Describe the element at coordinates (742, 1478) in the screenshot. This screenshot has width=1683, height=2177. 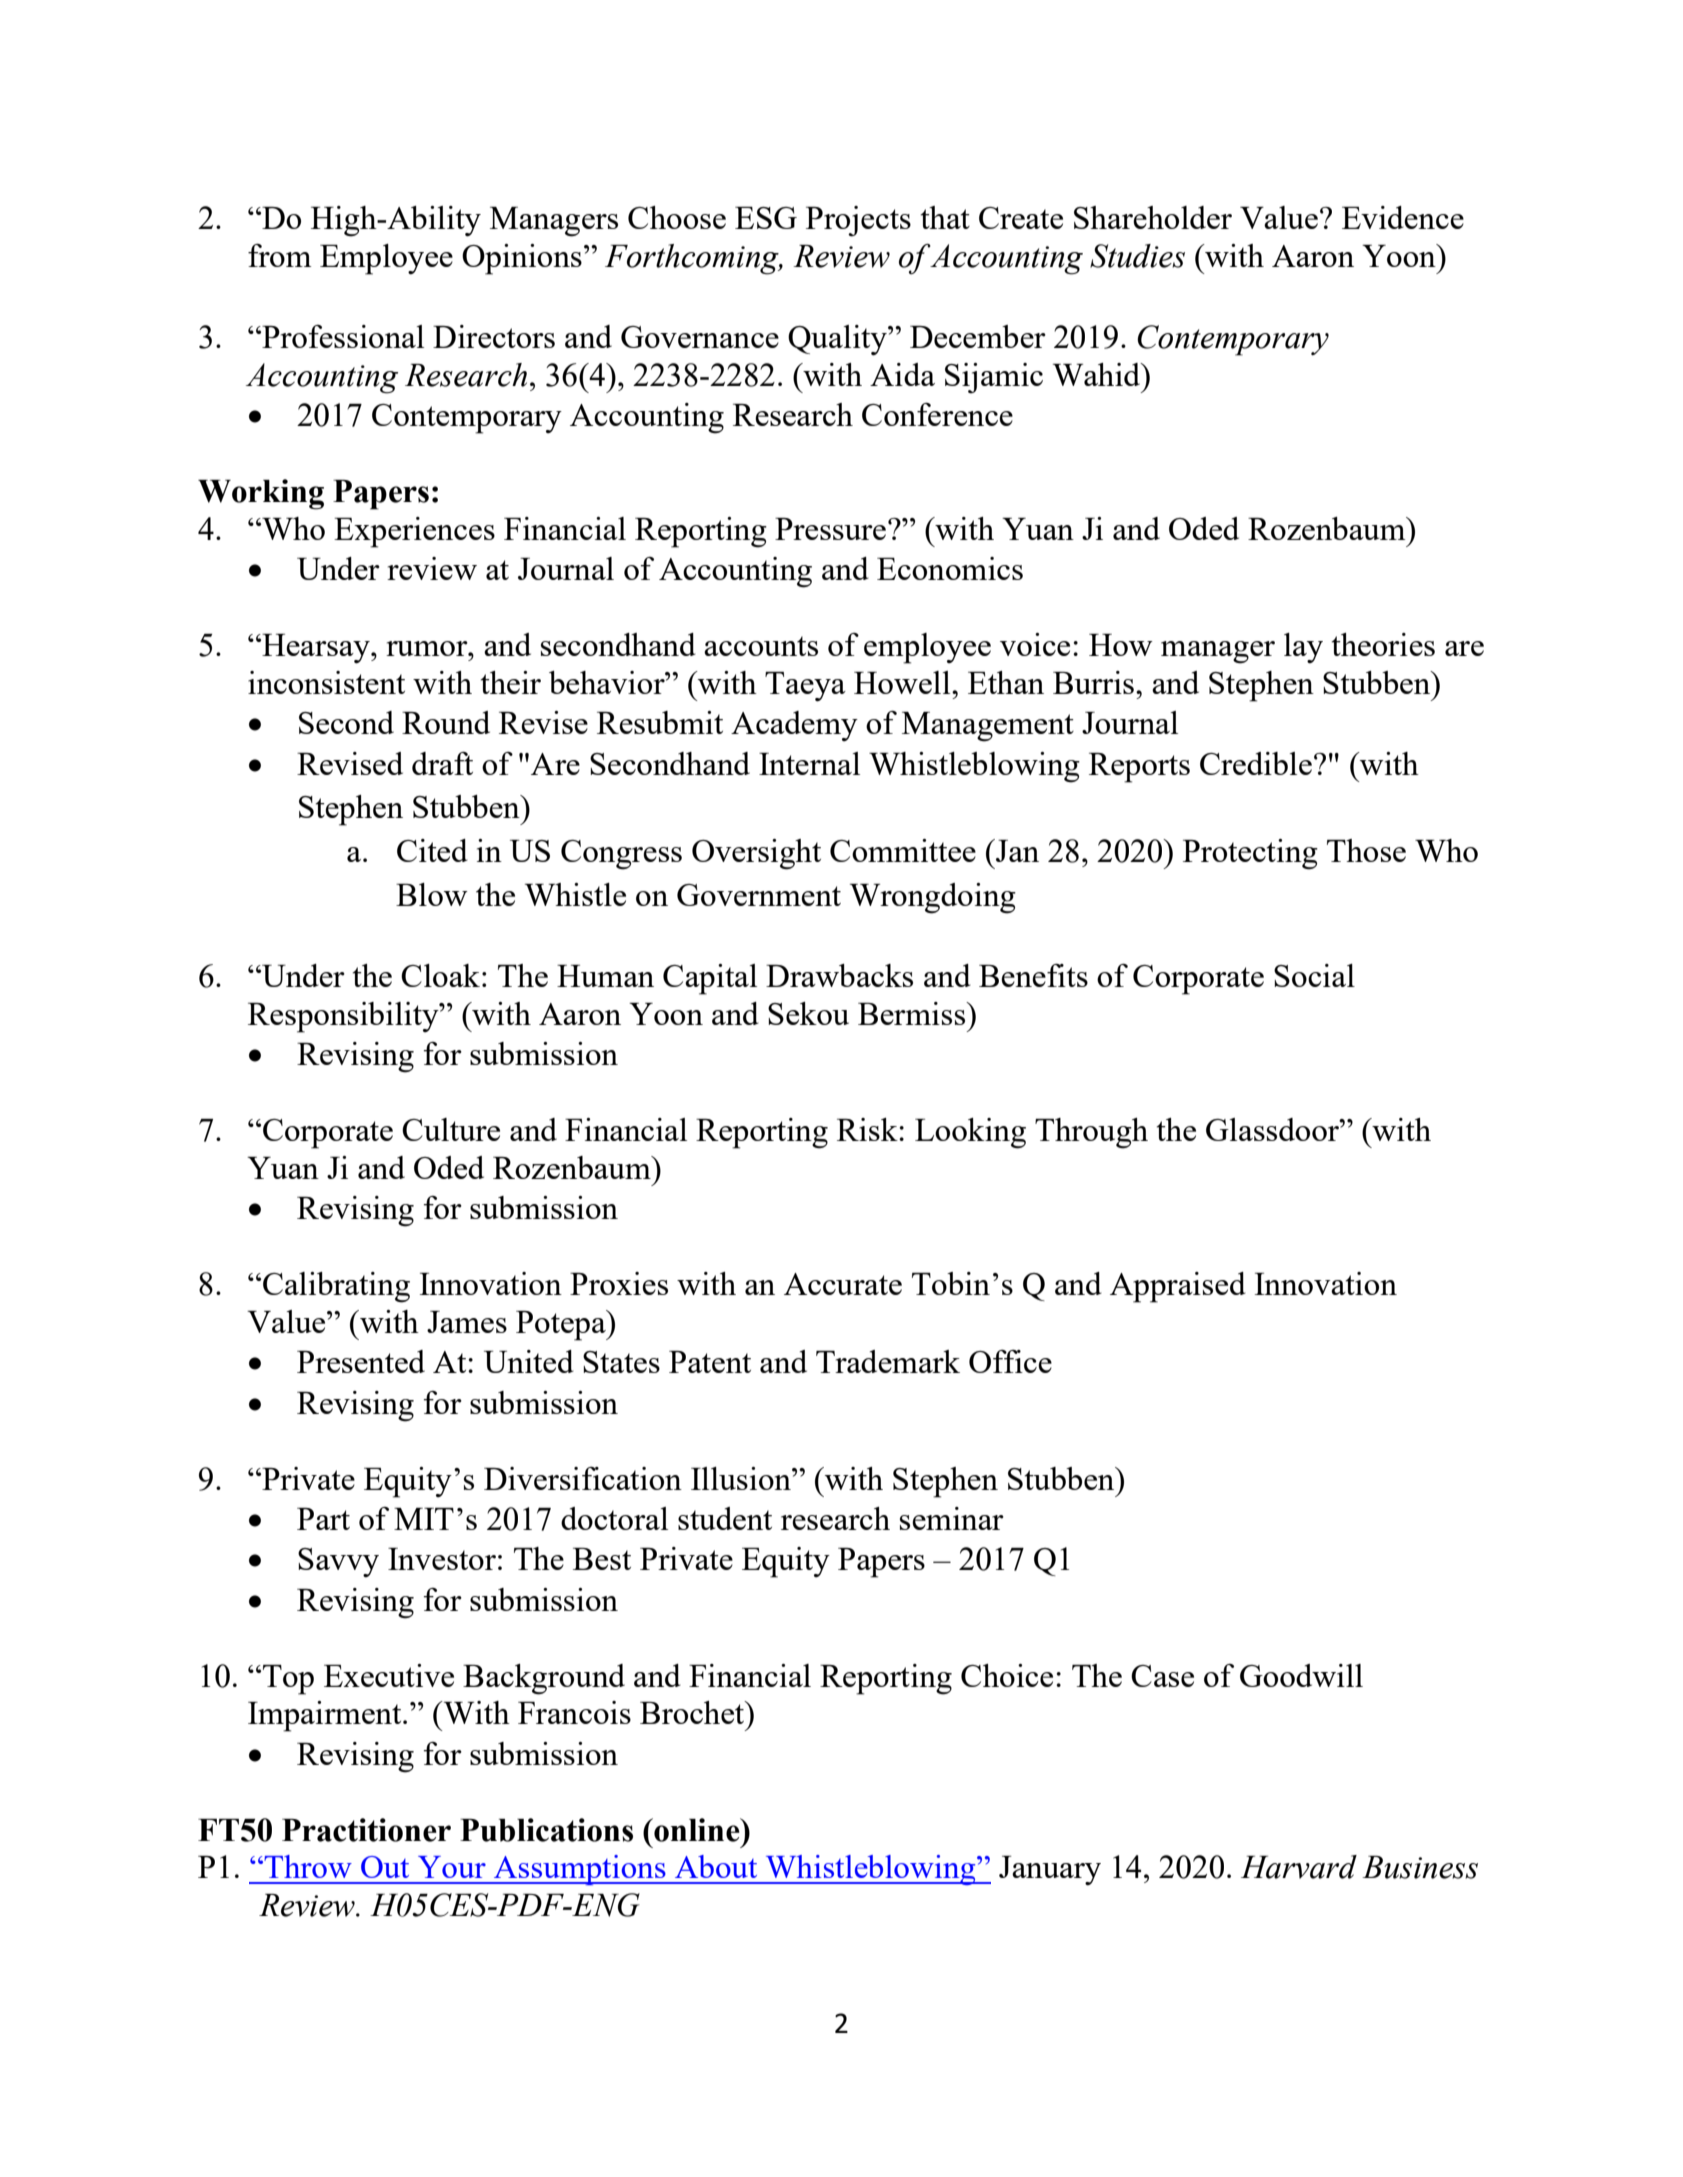
I see `Illusion` at that location.
